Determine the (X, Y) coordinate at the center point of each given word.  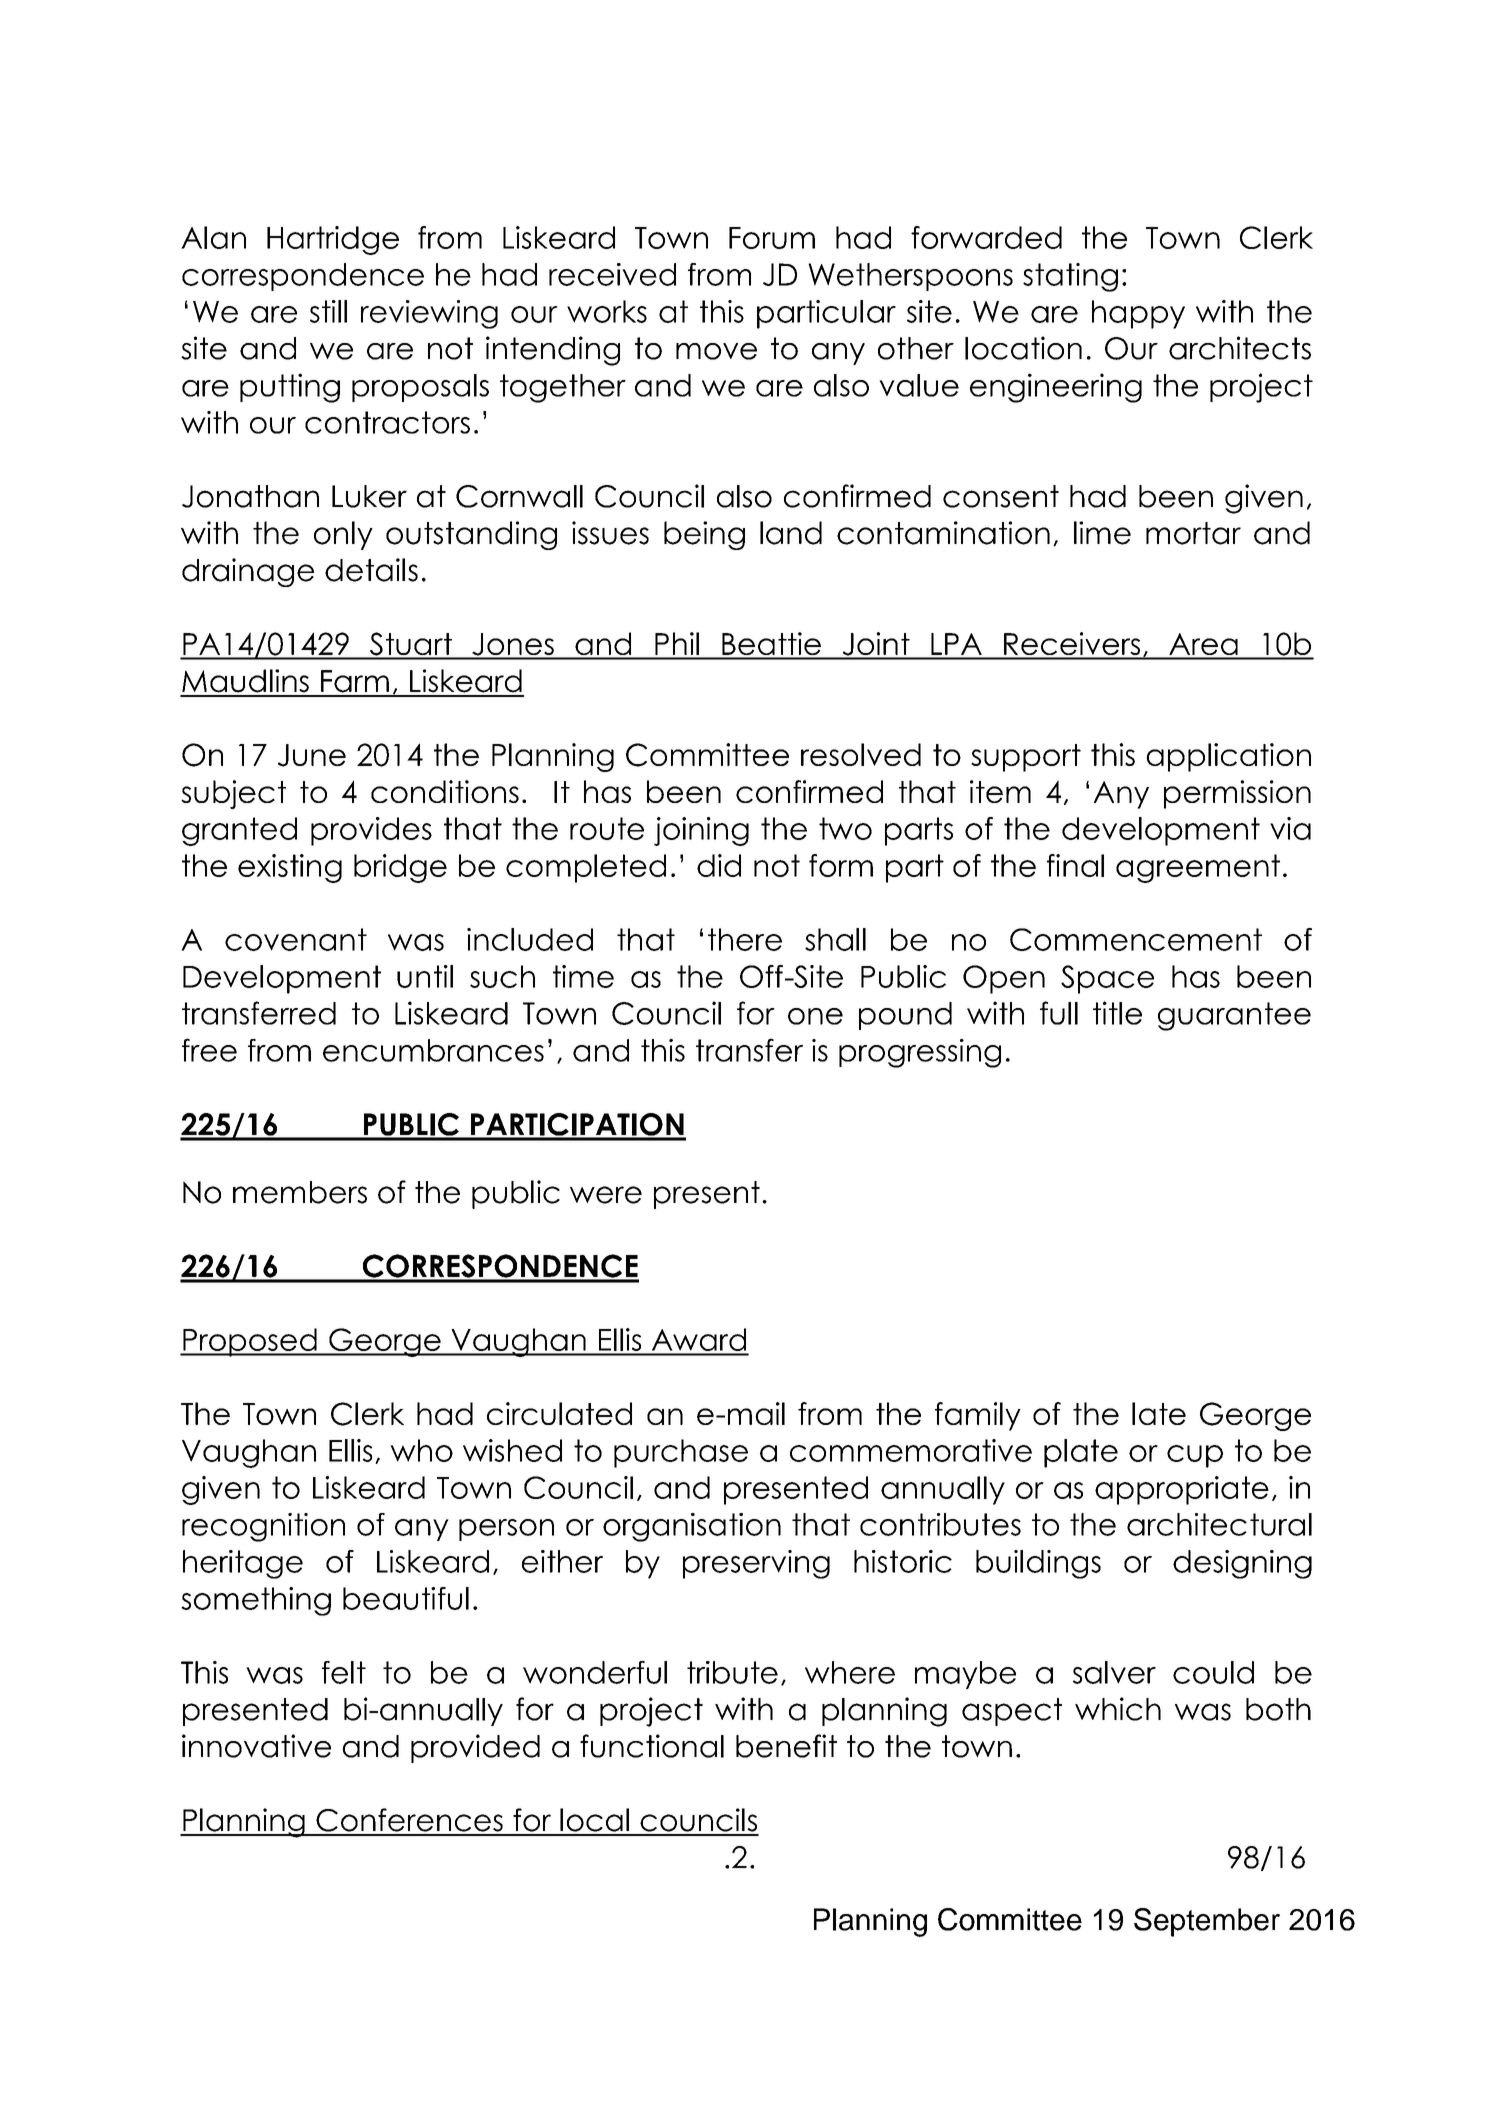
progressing (920, 1053)
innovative (256, 1746)
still (328, 311)
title (1117, 1013)
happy (1138, 314)
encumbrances (433, 1050)
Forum (772, 238)
